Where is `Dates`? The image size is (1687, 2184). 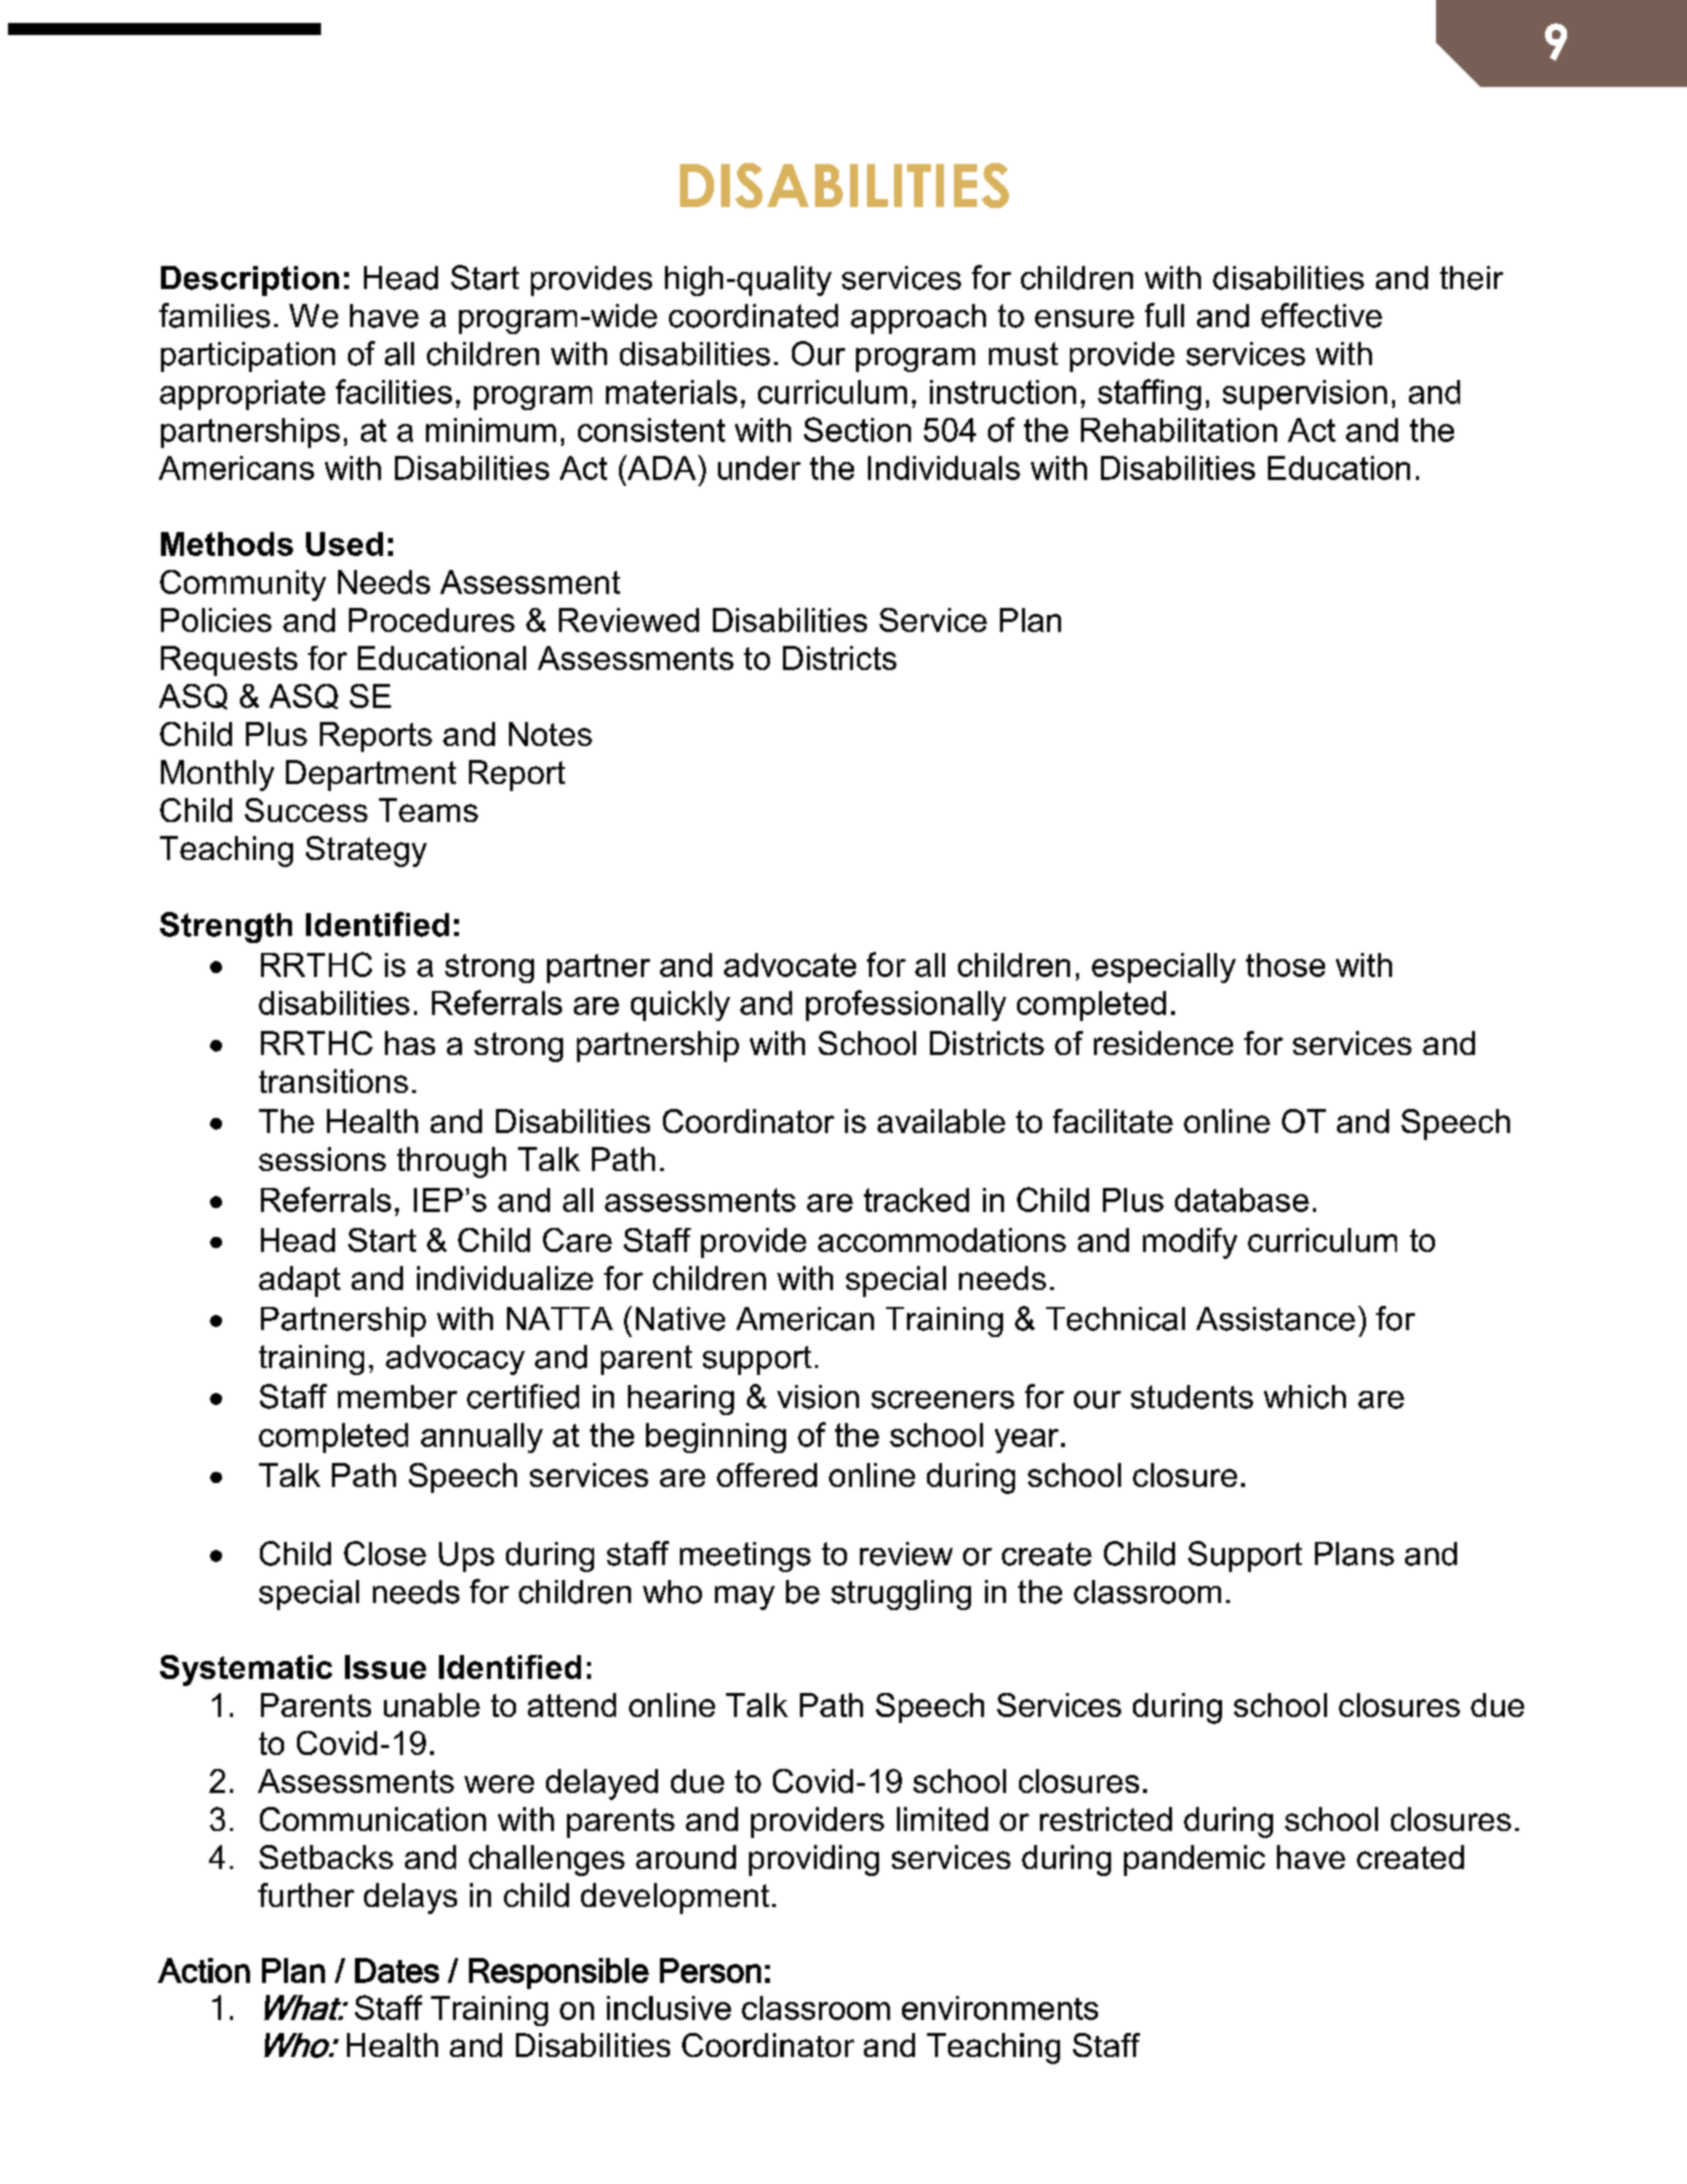
Dates is located at coordinates (397, 1970).
